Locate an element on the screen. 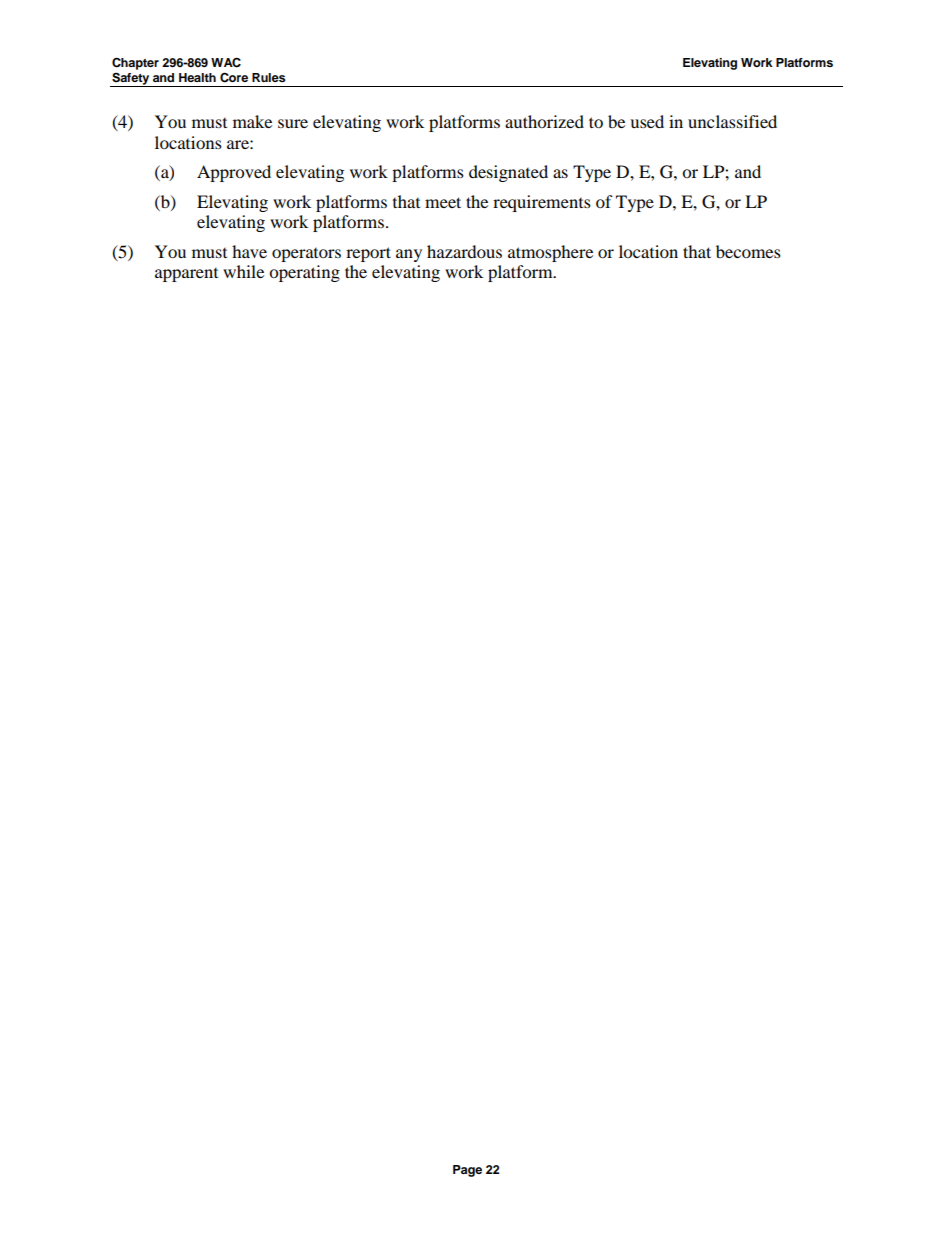  apparent is located at coordinates (186, 275).
